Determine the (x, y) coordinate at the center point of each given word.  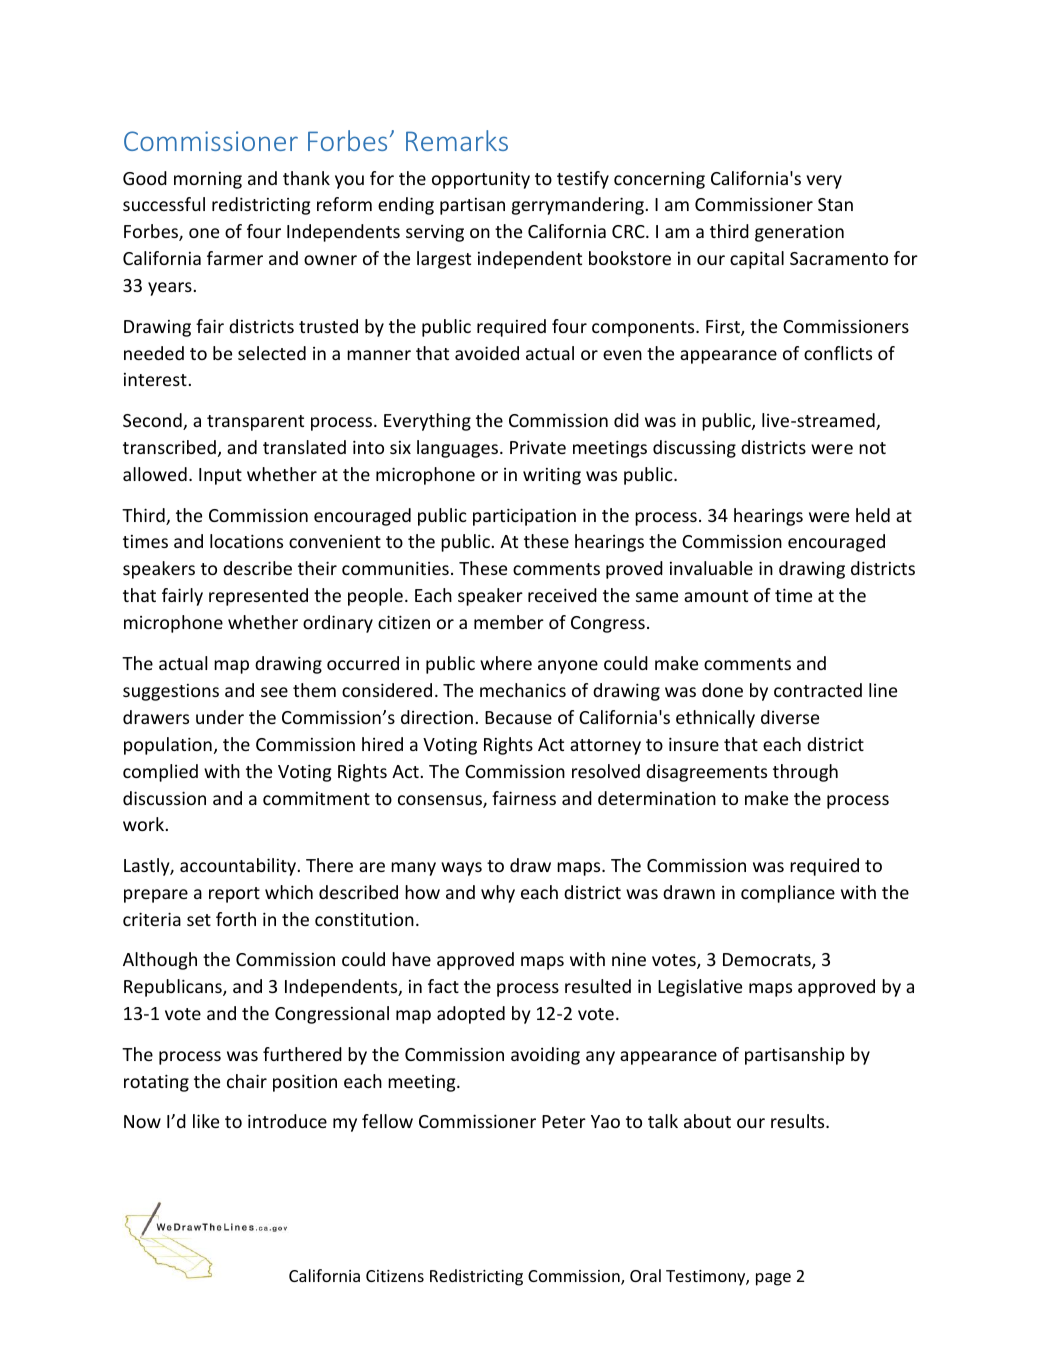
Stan (835, 204)
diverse (790, 717)
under (220, 717)
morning (208, 180)
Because (518, 717)
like (206, 1121)
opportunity (481, 180)
